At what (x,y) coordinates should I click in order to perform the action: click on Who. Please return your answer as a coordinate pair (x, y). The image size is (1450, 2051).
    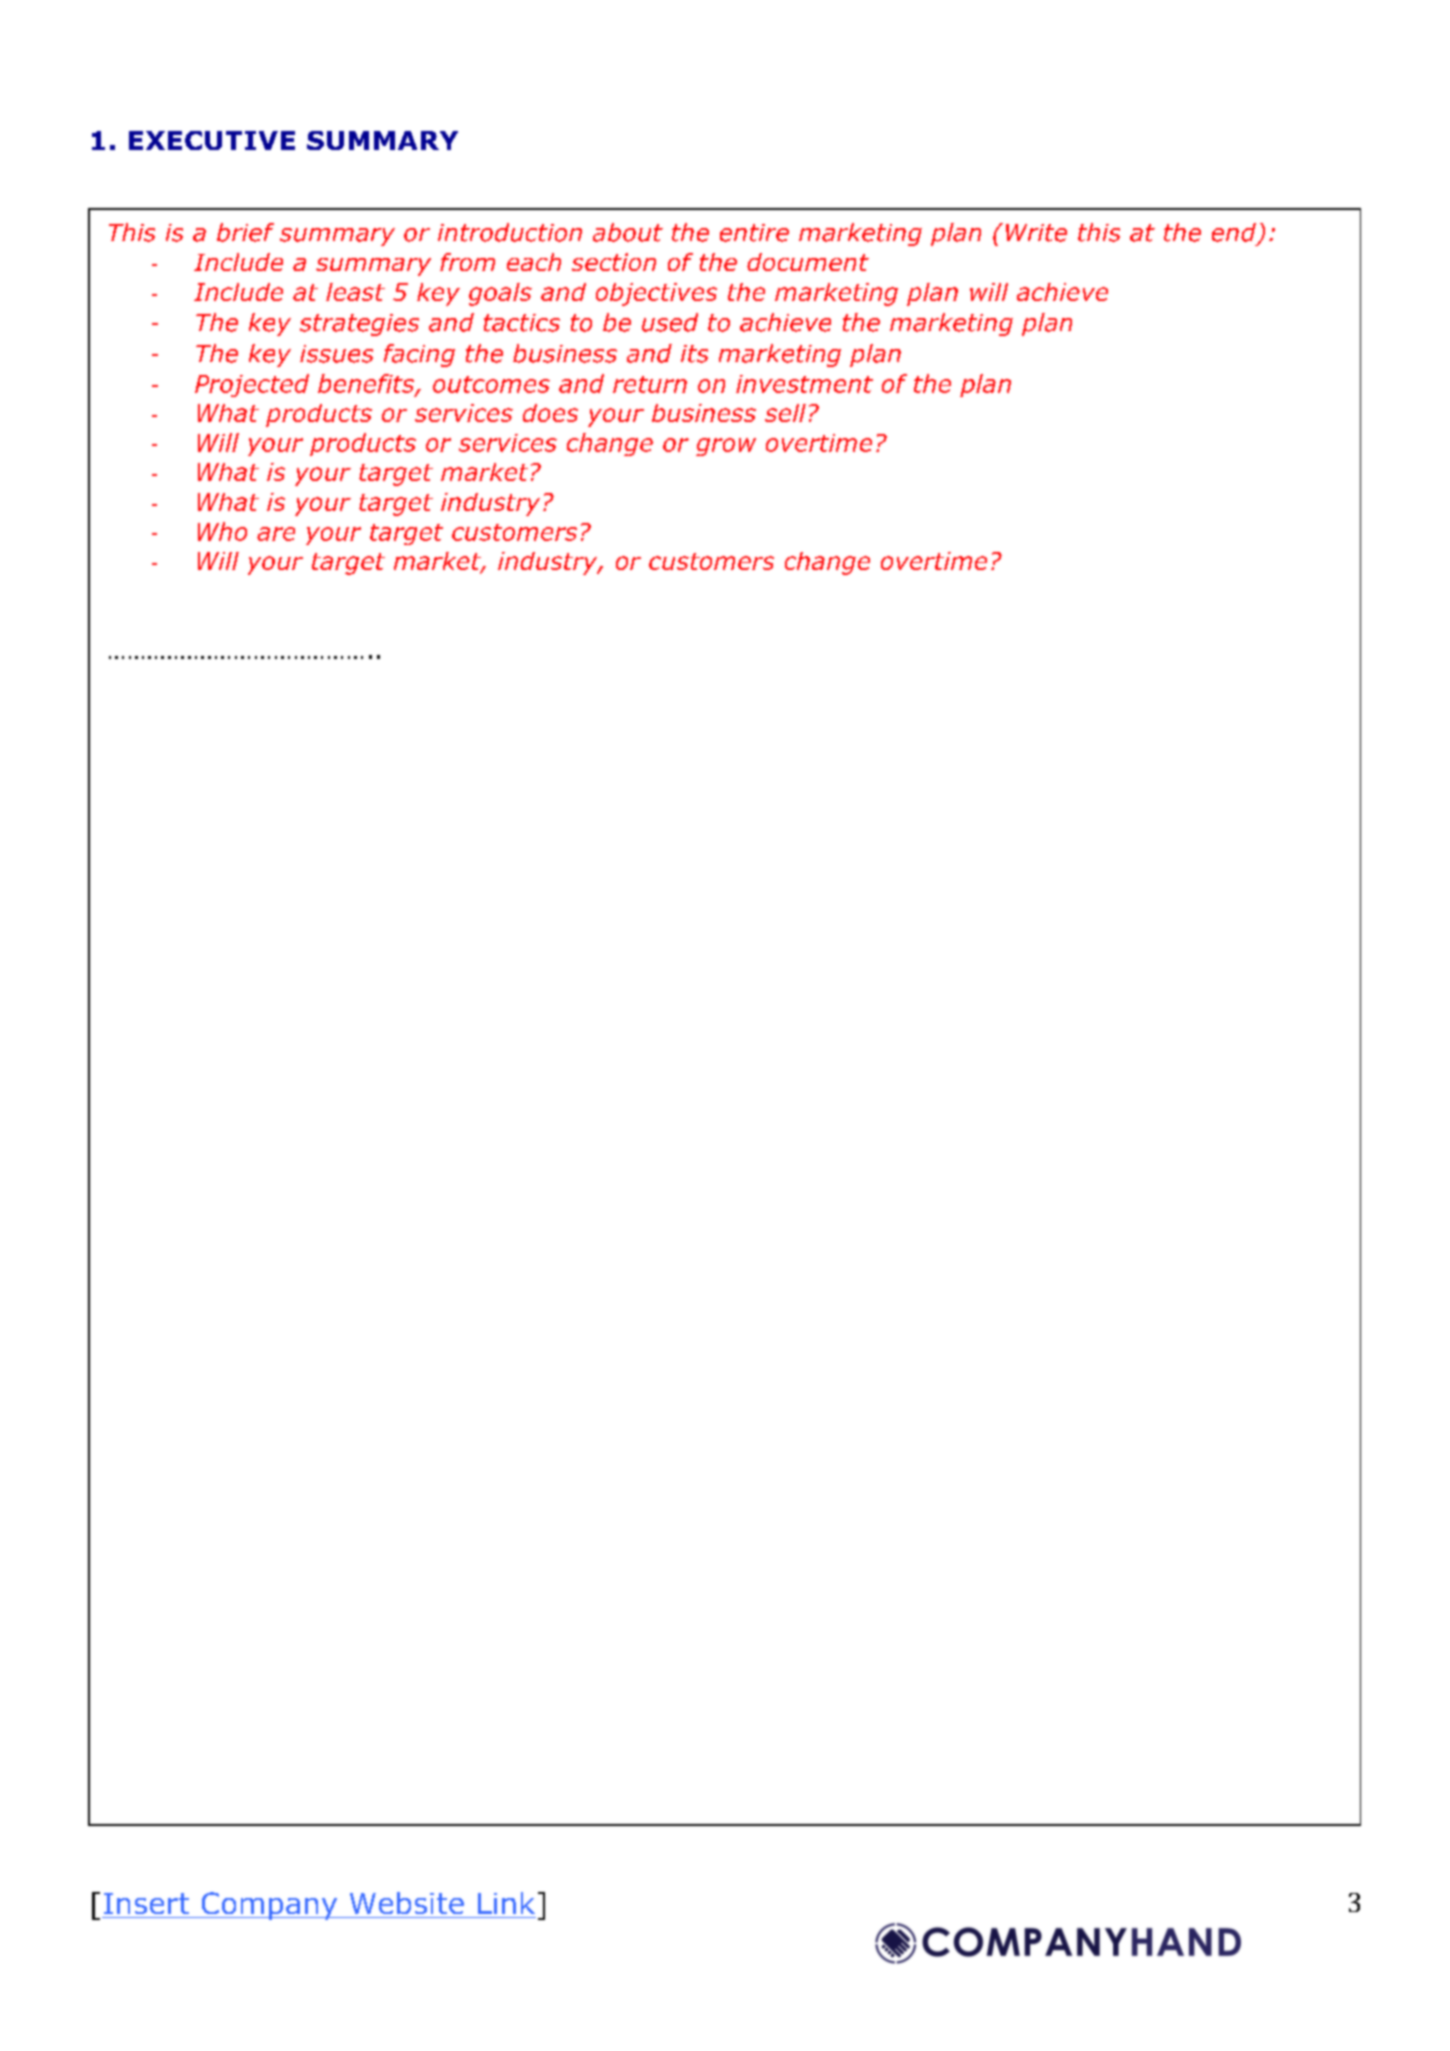
    Looking at the image, I should click on (222, 531).
